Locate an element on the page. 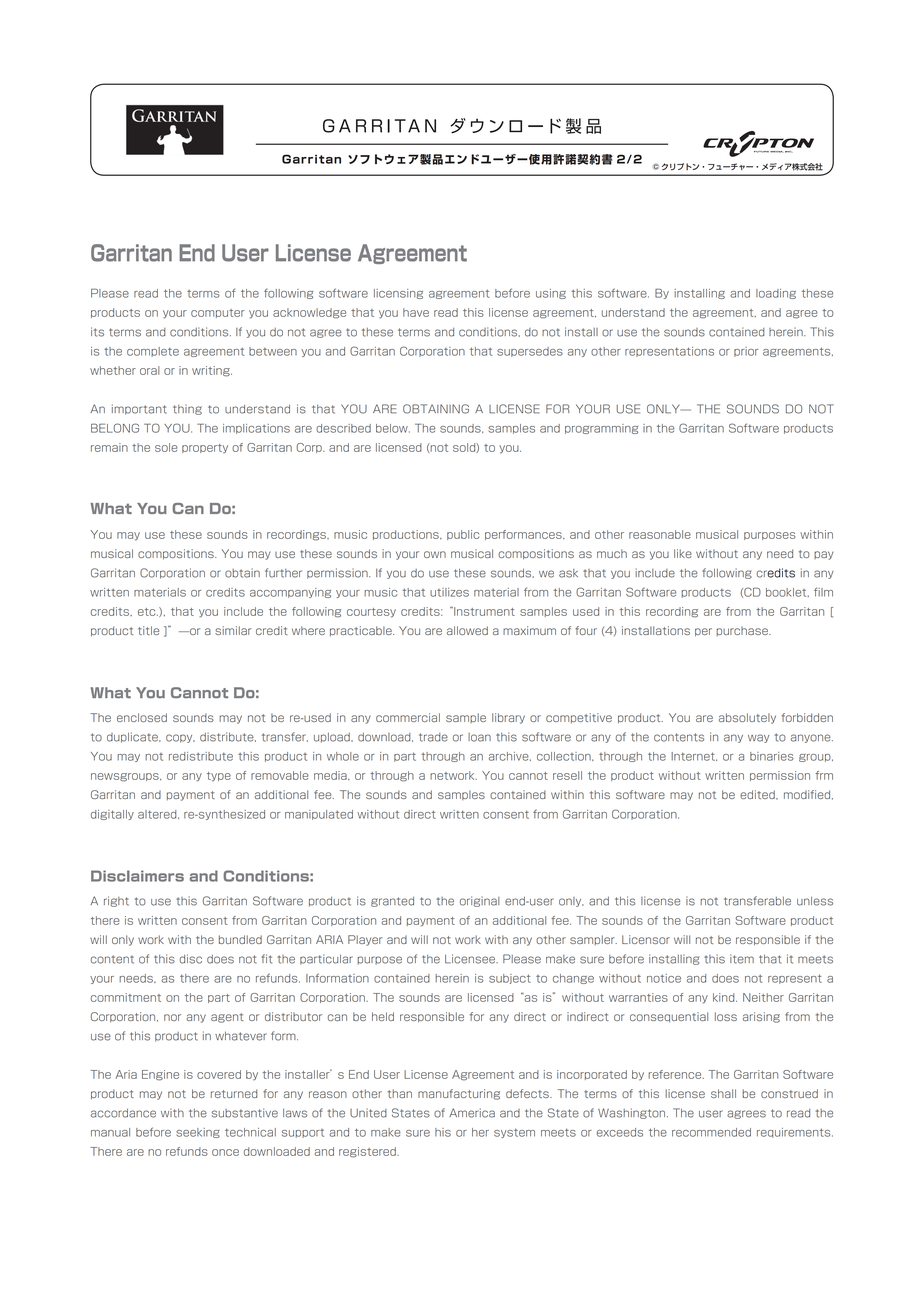 This image has width=924, height=1308. loan is located at coordinates (479, 737).
